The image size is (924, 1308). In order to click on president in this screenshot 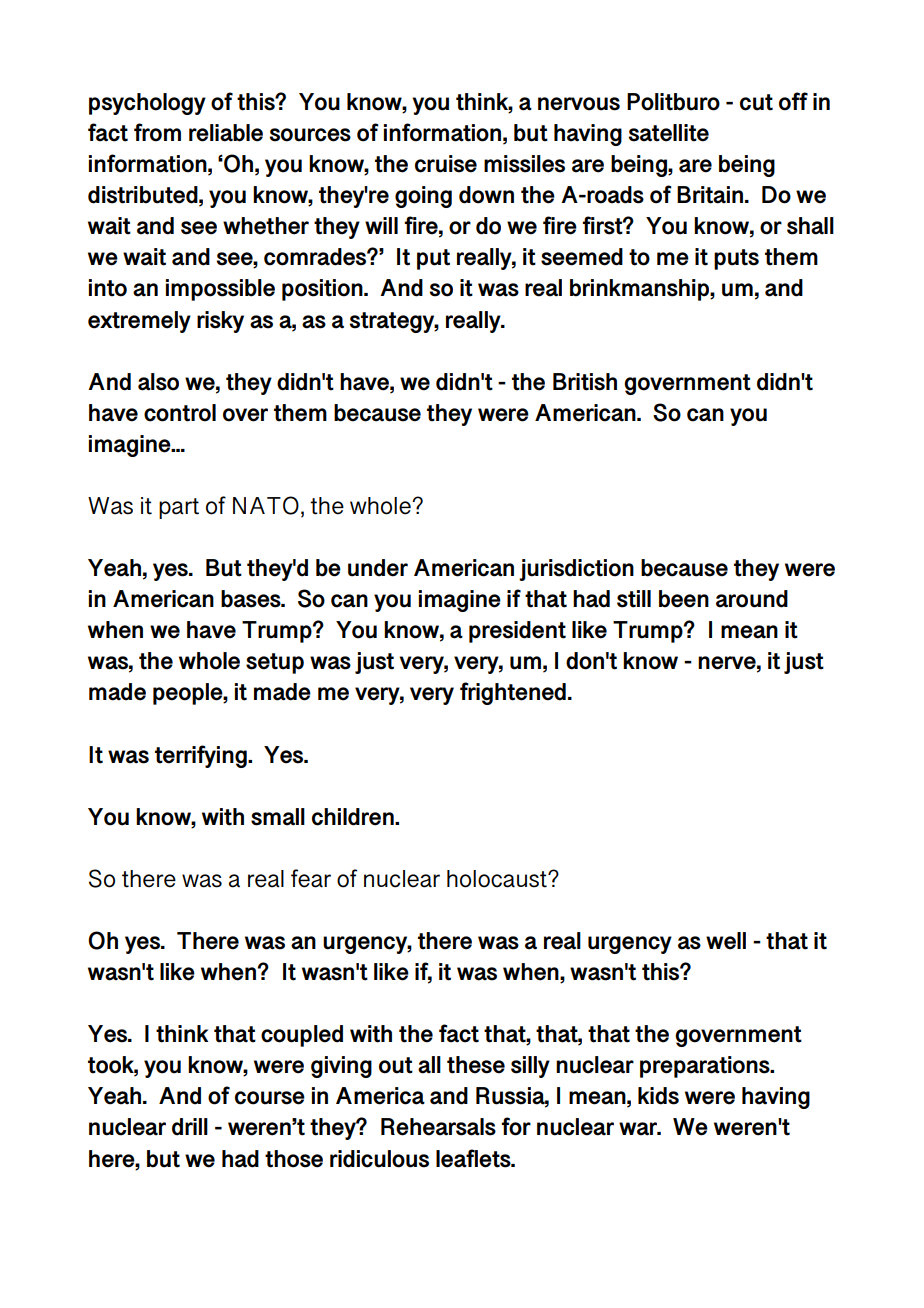, I will do `click(517, 632)`.
